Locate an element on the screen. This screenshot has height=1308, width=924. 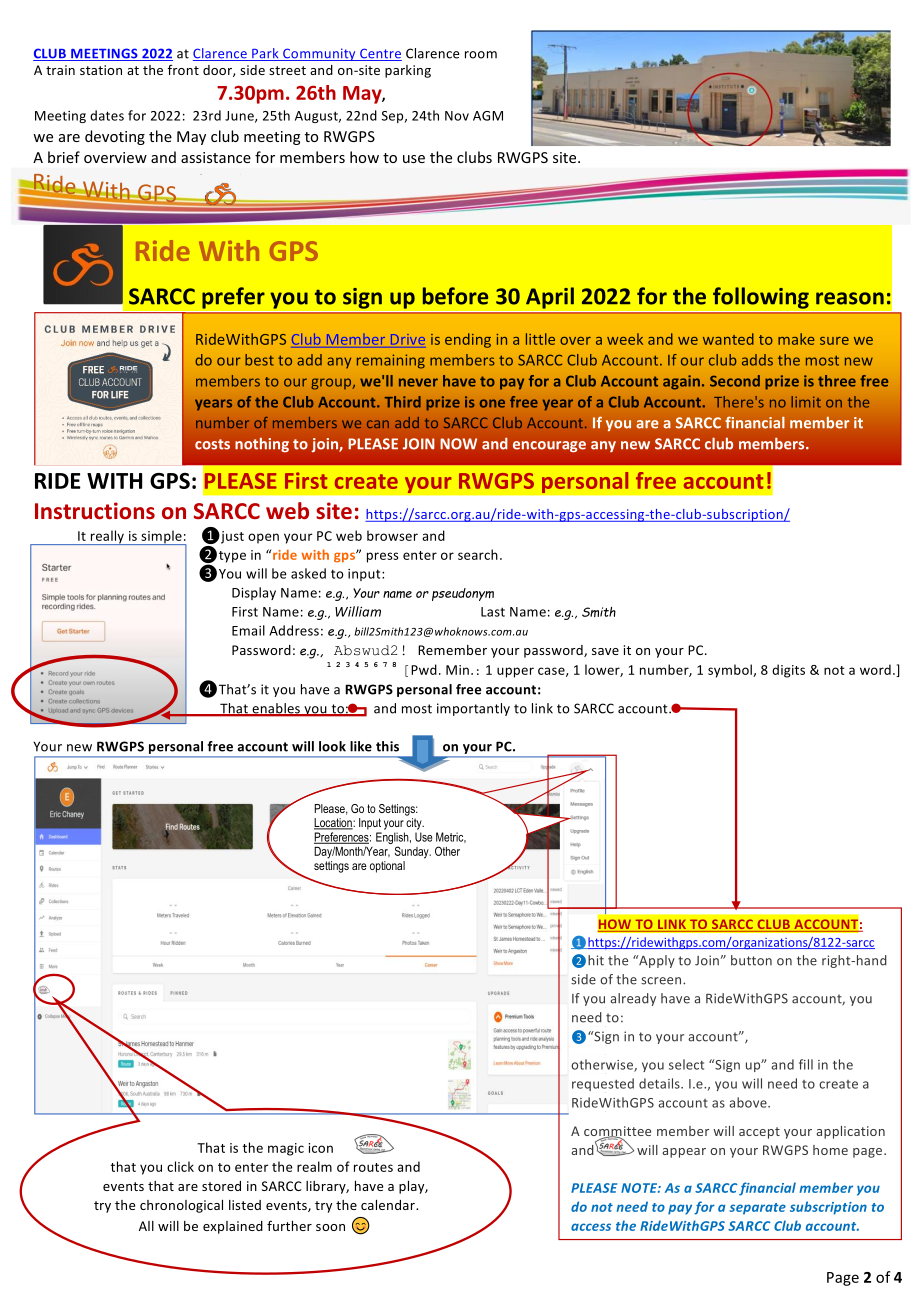
Pwd is located at coordinates (424, 669).
